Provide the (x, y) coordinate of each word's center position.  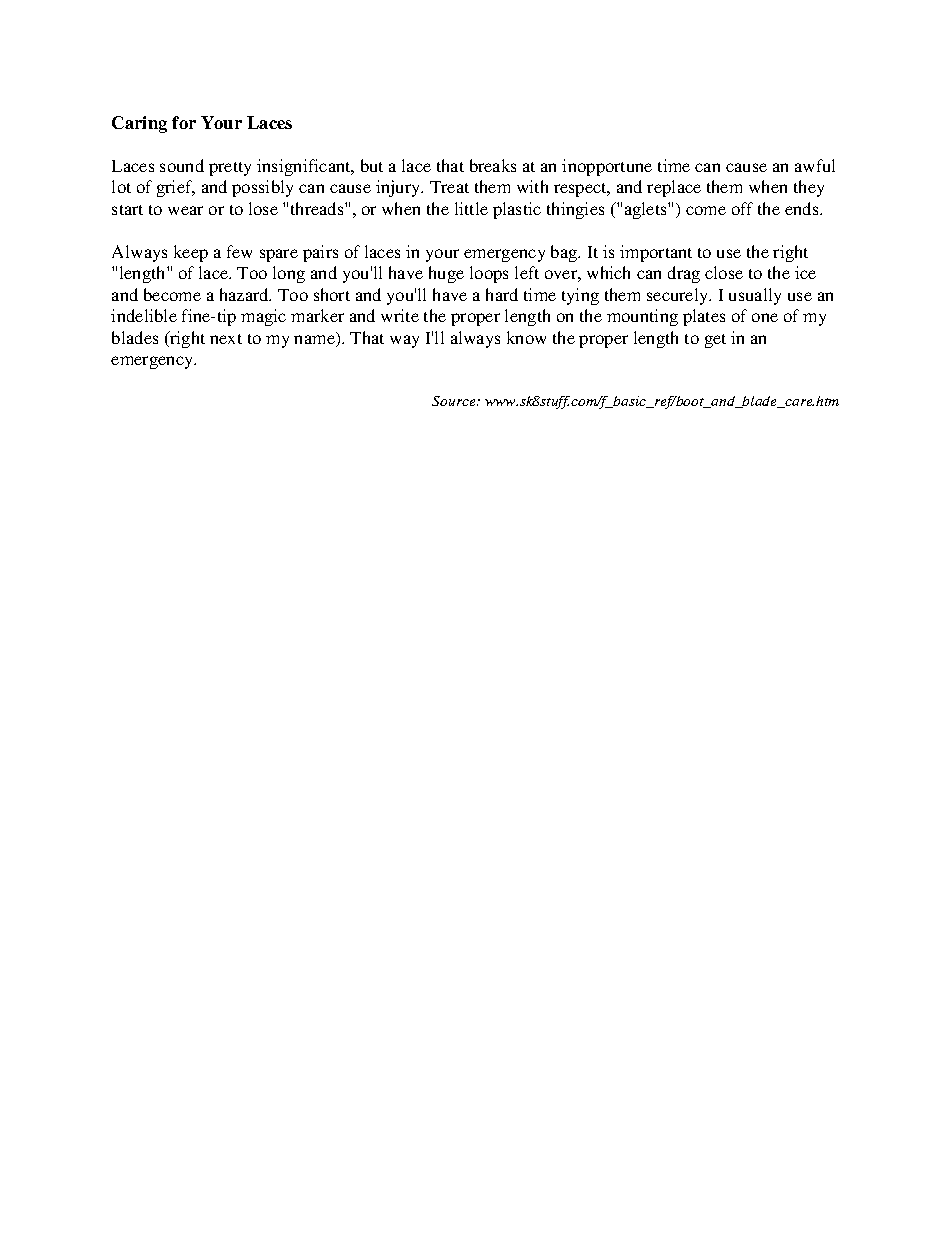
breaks (493, 165)
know (526, 337)
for (184, 122)
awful (815, 165)
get (715, 341)
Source (455, 401)
